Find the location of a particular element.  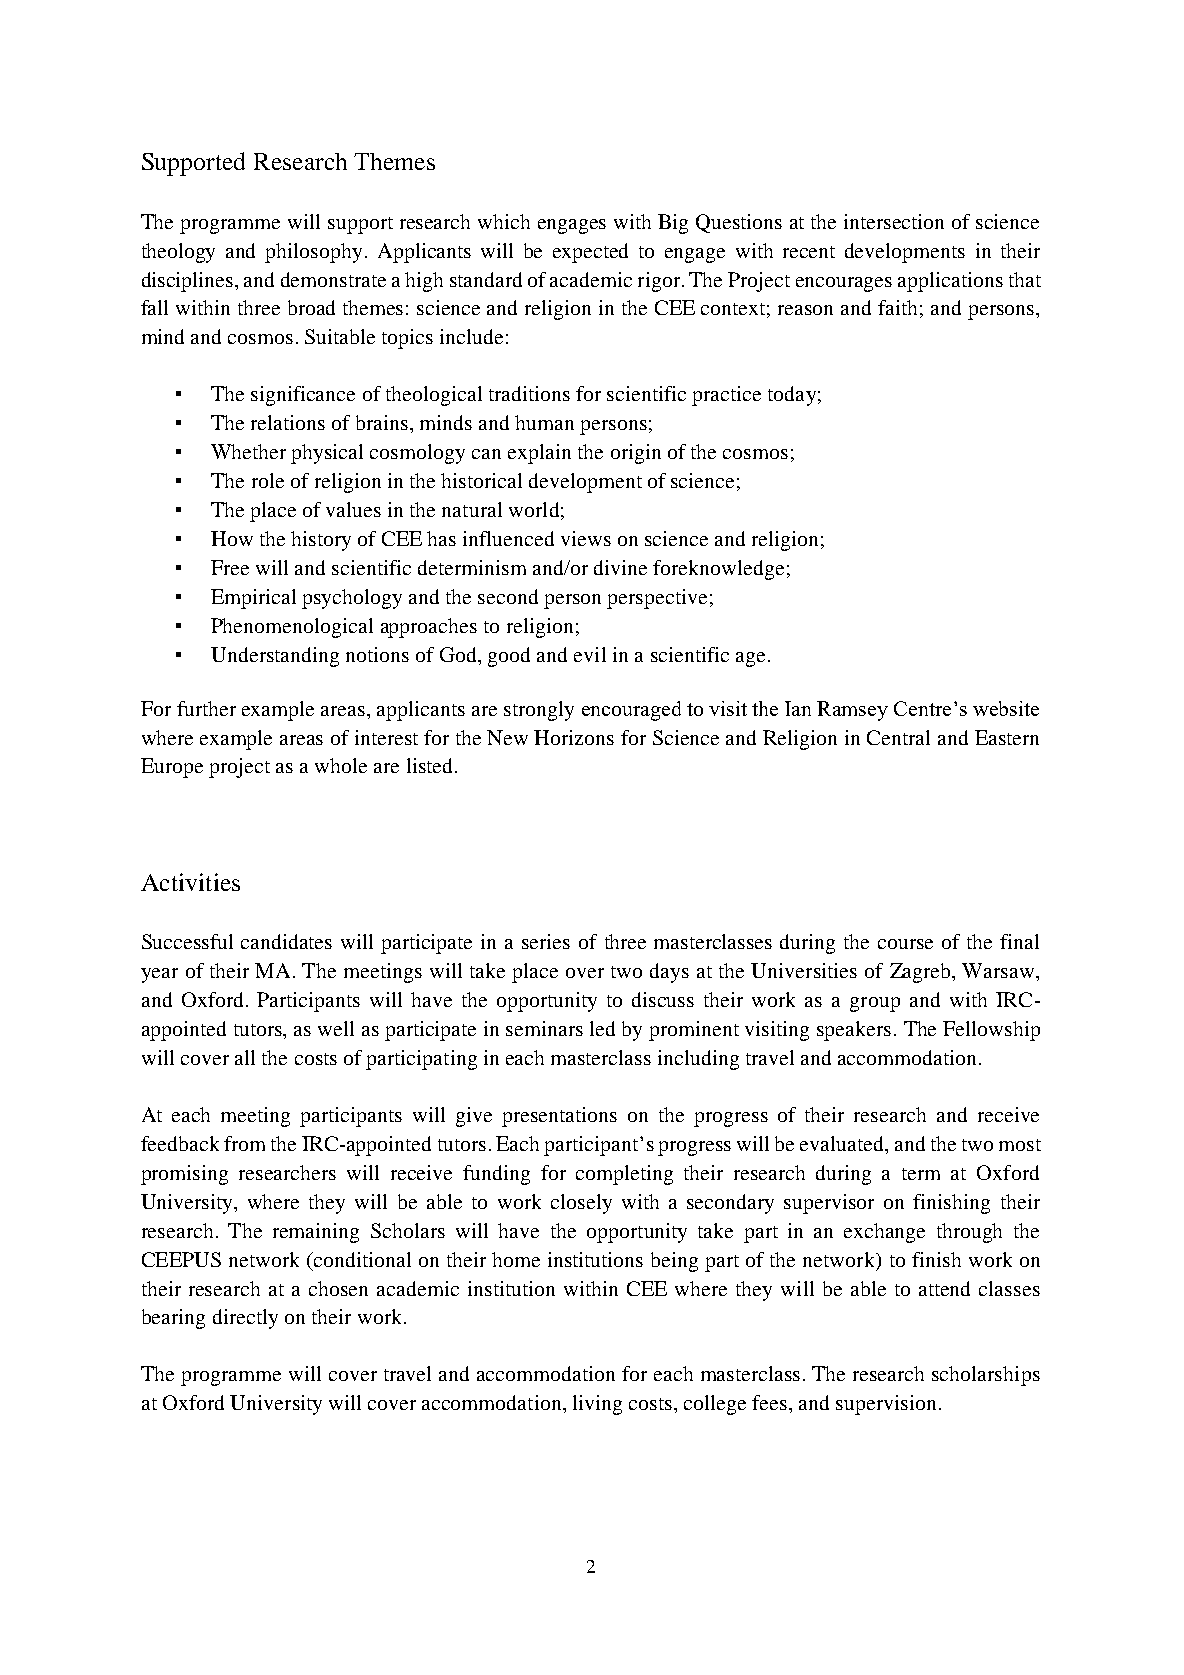

candidates is located at coordinates (286, 941).
